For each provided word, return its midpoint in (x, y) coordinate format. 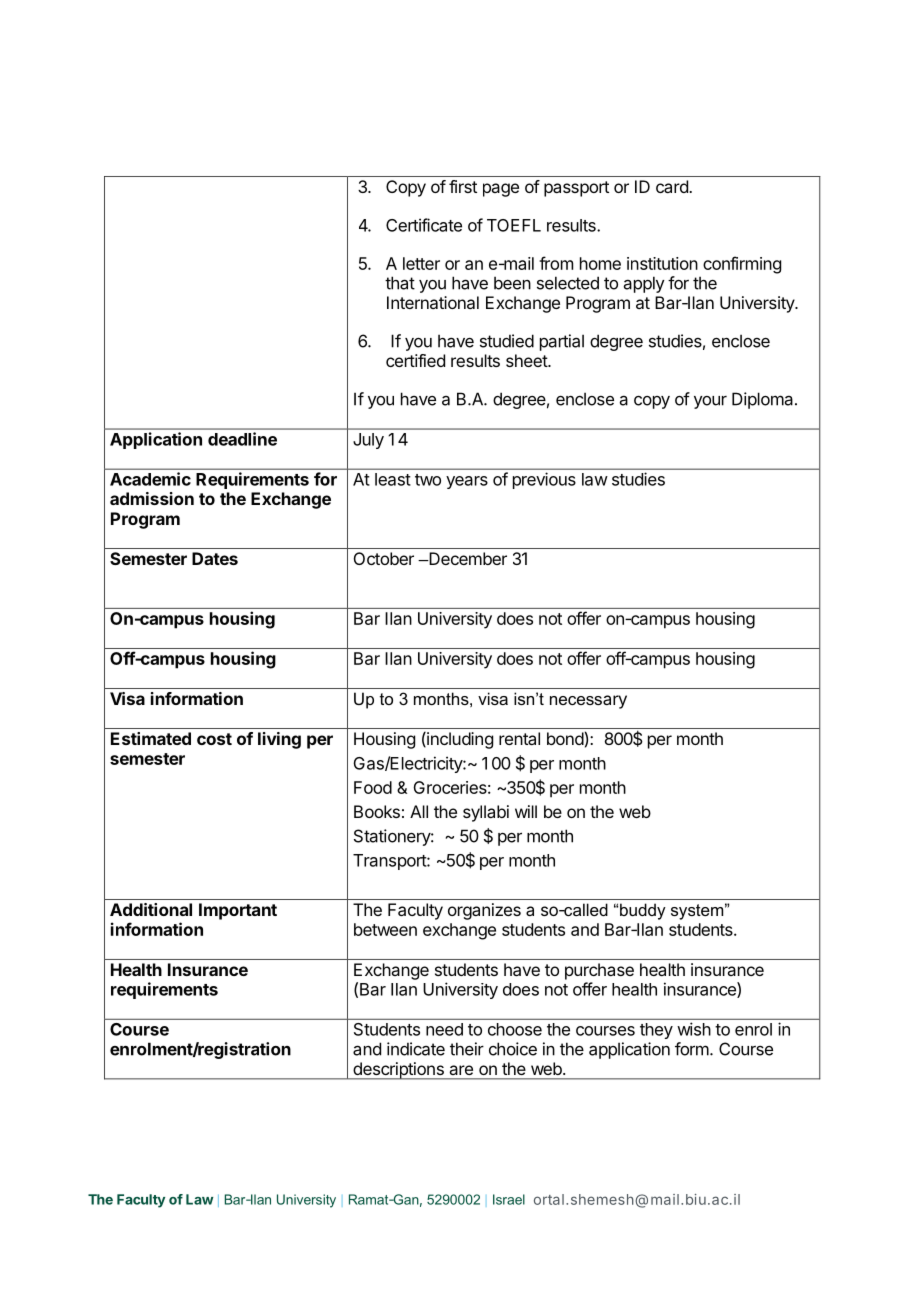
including (459, 740)
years (467, 482)
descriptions (398, 1071)
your (710, 402)
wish (694, 1029)
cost (214, 739)
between (385, 929)
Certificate (424, 225)
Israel (509, 1199)
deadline (242, 439)
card (673, 186)
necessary (588, 702)
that (400, 283)
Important (238, 911)
